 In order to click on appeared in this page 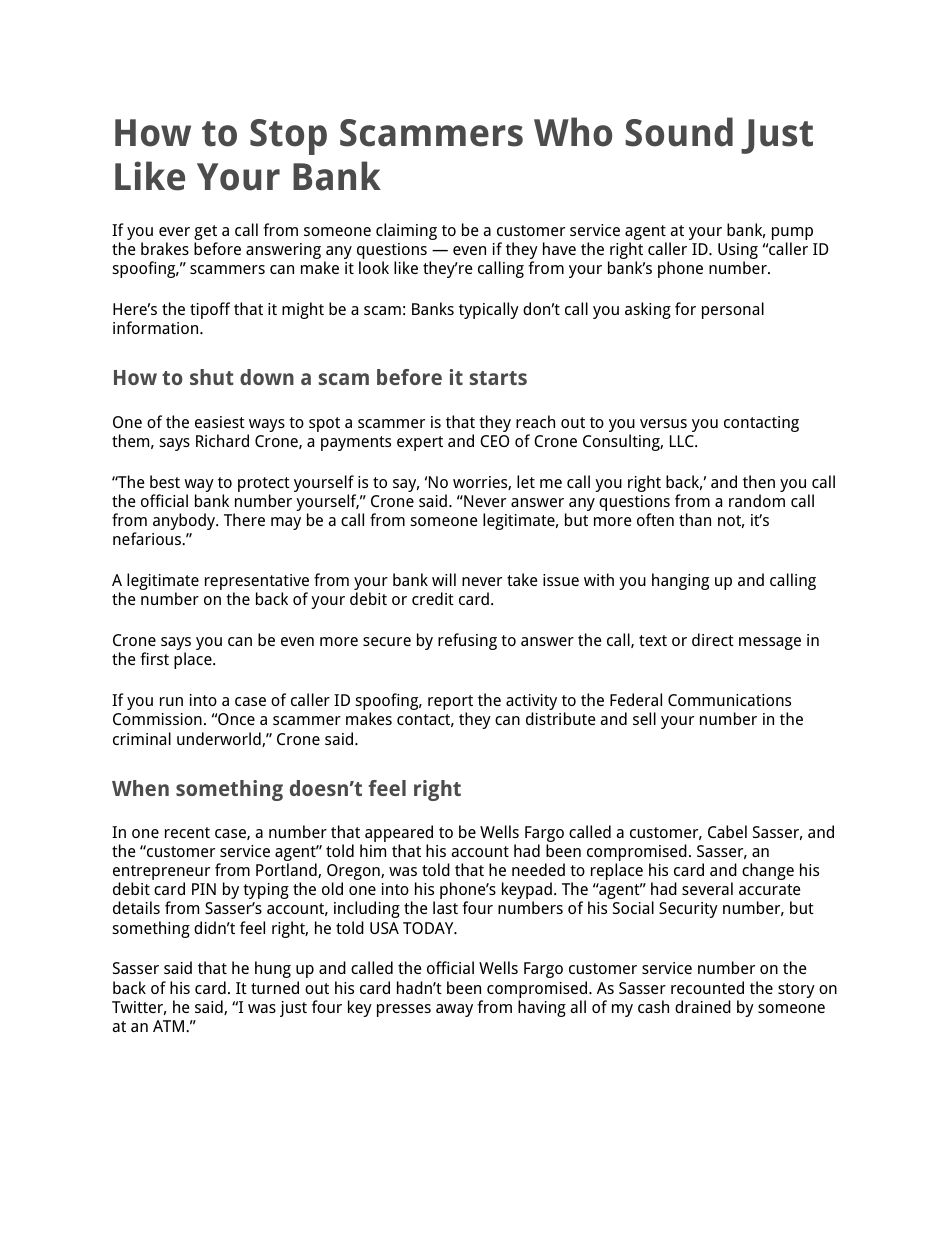, I will do `click(399, 835)`.
